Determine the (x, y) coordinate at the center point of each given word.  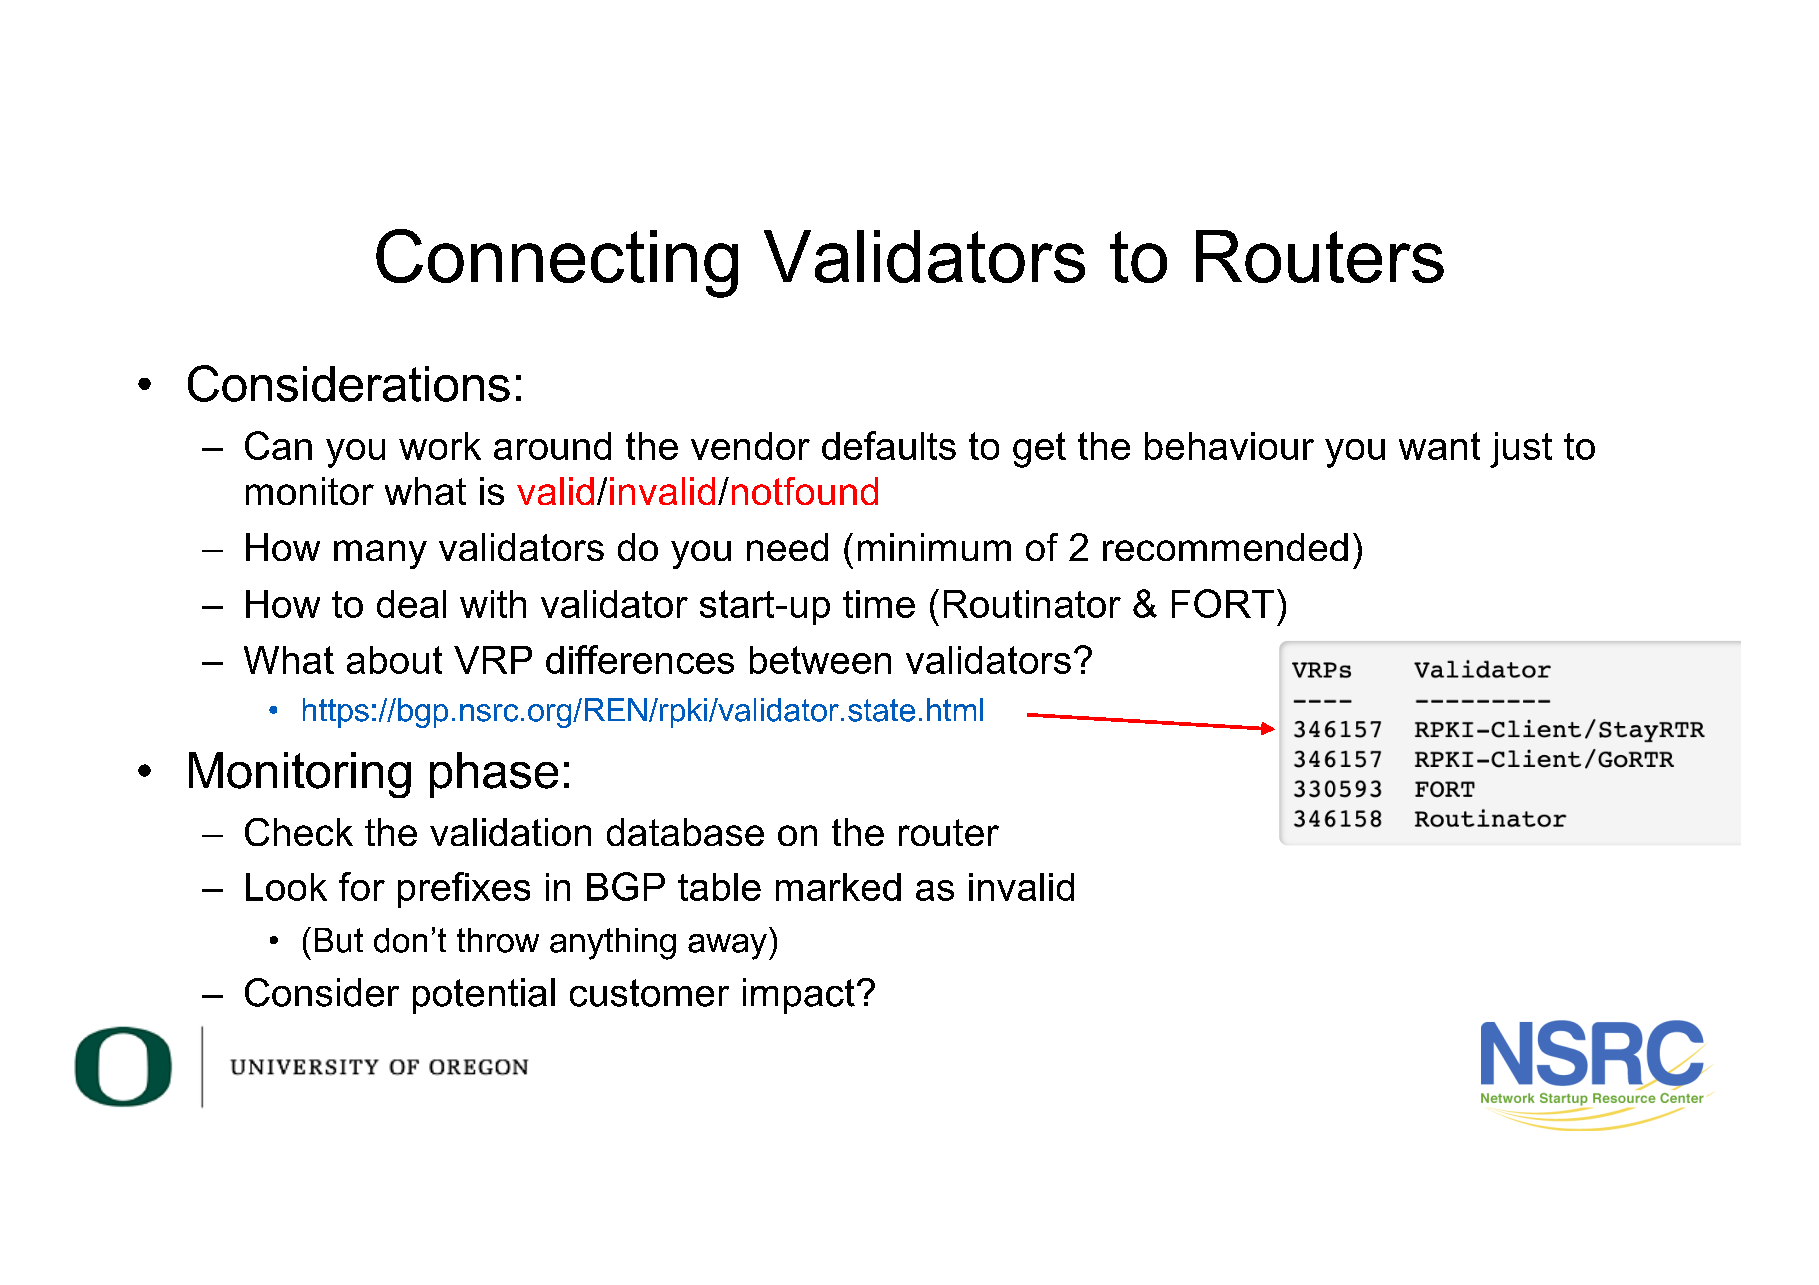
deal (411, 604)
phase (494, 775)
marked (838, 887)
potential (484, 996)
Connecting (557, 263)
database (685, 832)
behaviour (1229, 446)
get (1039, 450)
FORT (1223, 603)
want (1439, 446)
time (879, 604)
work (440, 446)
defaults (889, 445)
